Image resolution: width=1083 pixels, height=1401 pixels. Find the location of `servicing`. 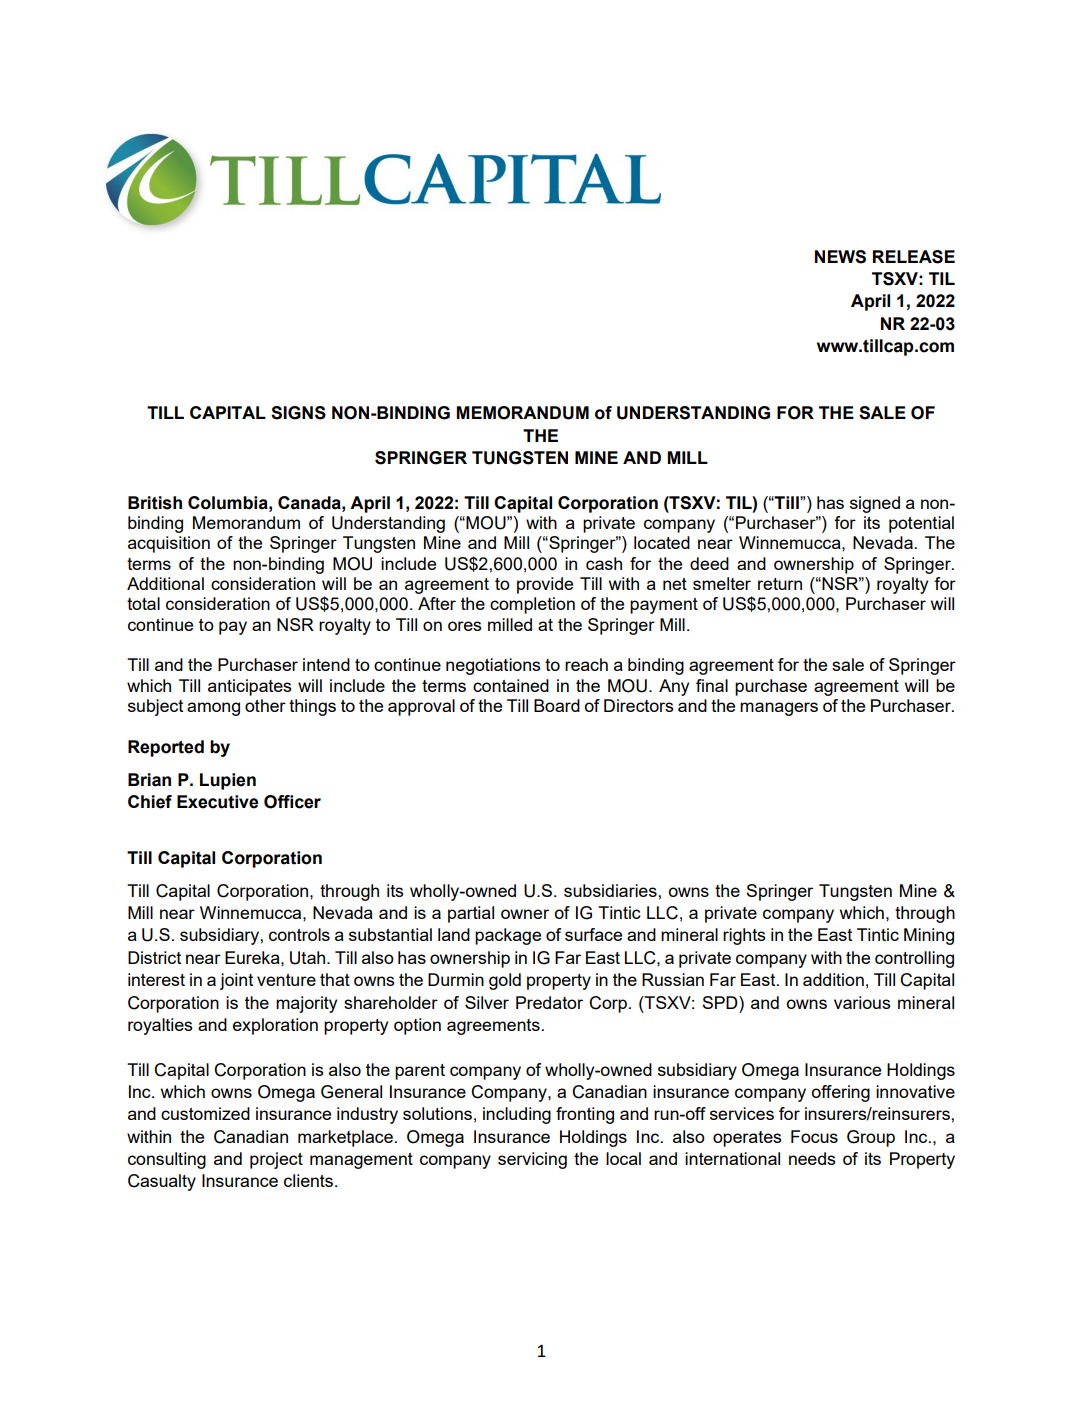

servicing is located at coordinates (532, 1160).
